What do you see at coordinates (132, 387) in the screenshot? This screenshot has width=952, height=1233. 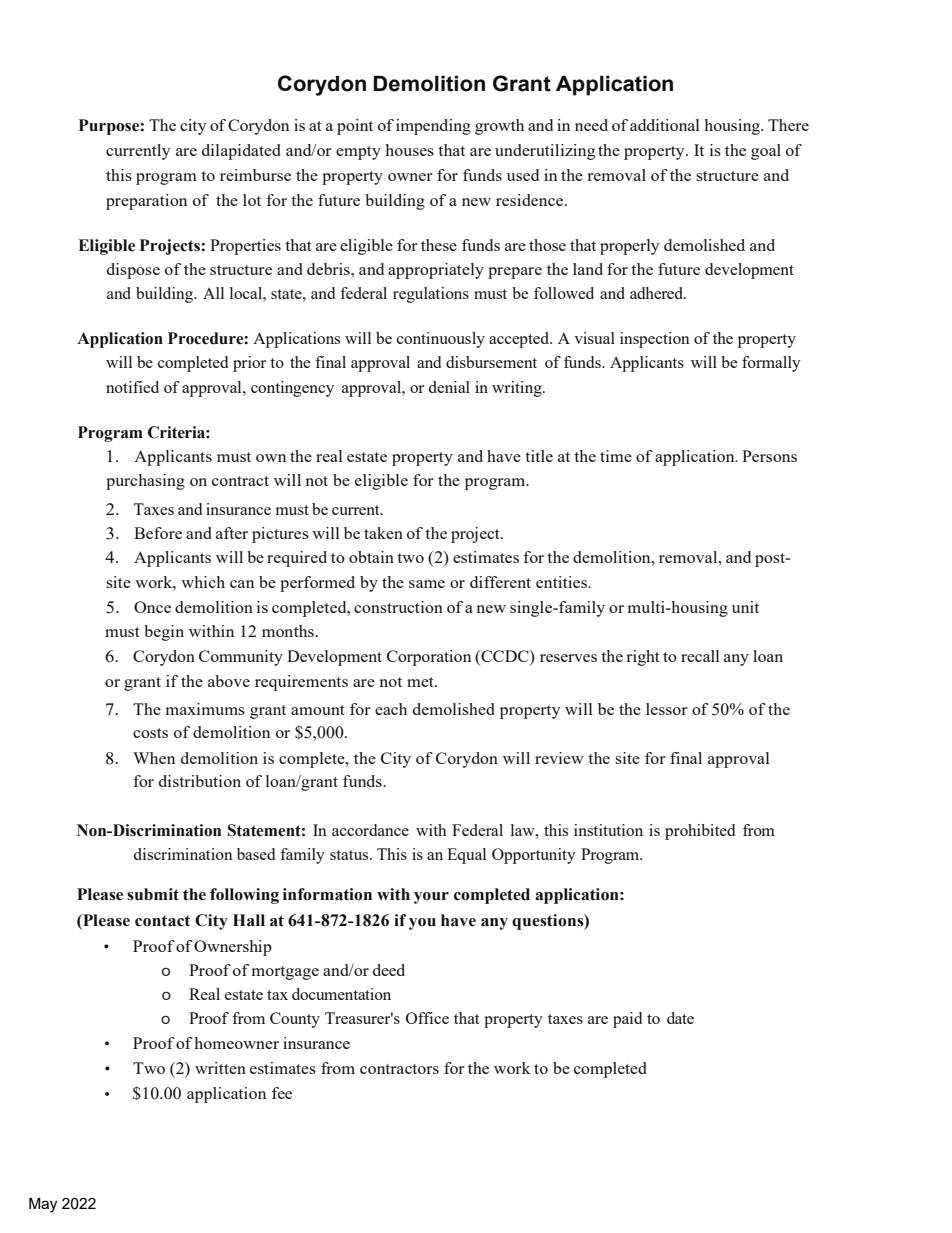 I see `notified` at bounding box center [132, 387].
